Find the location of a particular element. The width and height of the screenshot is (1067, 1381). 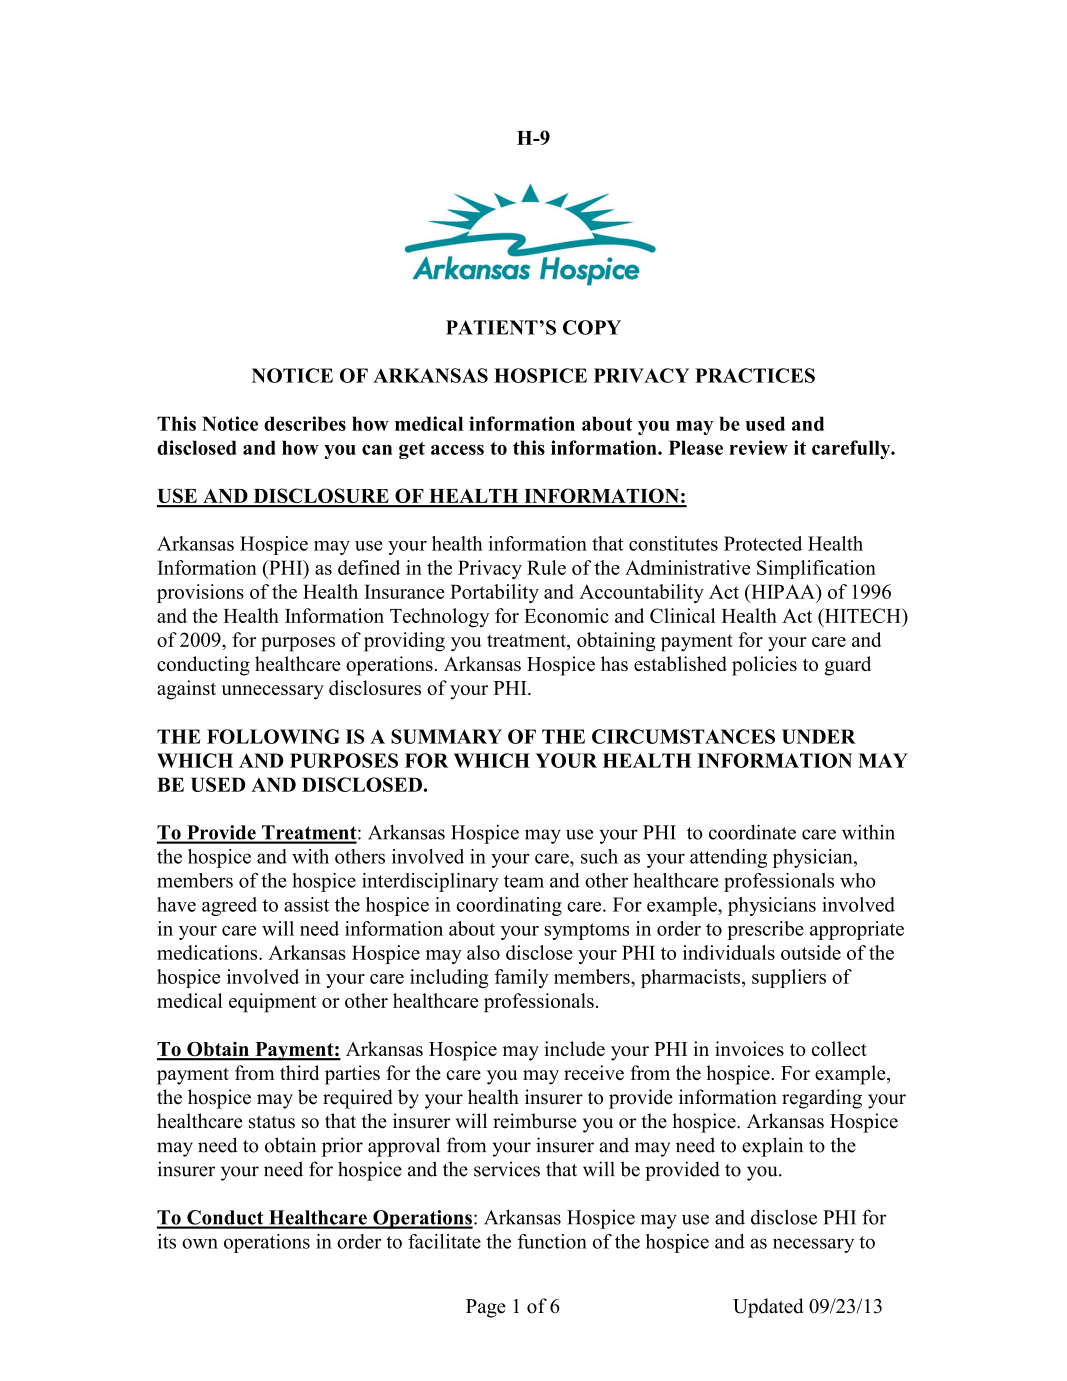

team is located at coordinates (524, 881).
